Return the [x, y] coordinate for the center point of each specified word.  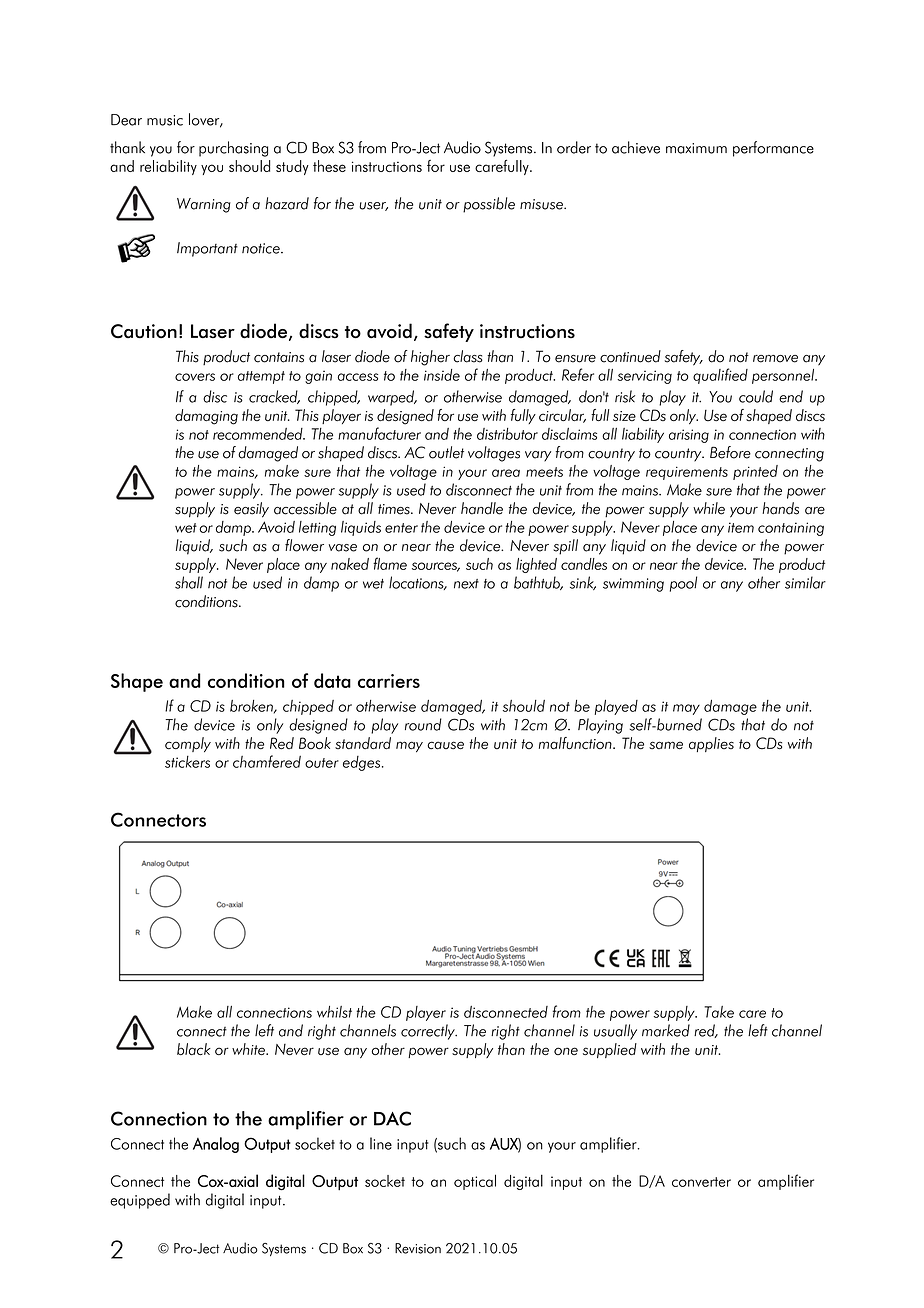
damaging [206, 417]
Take [719, 1012]
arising [689, 436]
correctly [429, 1032]
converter [701, 1182]
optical [475, 1182]
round [423, 724]
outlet [446, 452]
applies [711, 744]
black [194, 1049]
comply [188, 744]
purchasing [233, 149]
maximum [696, 148]
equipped [140, 1201]
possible [489, 205]
